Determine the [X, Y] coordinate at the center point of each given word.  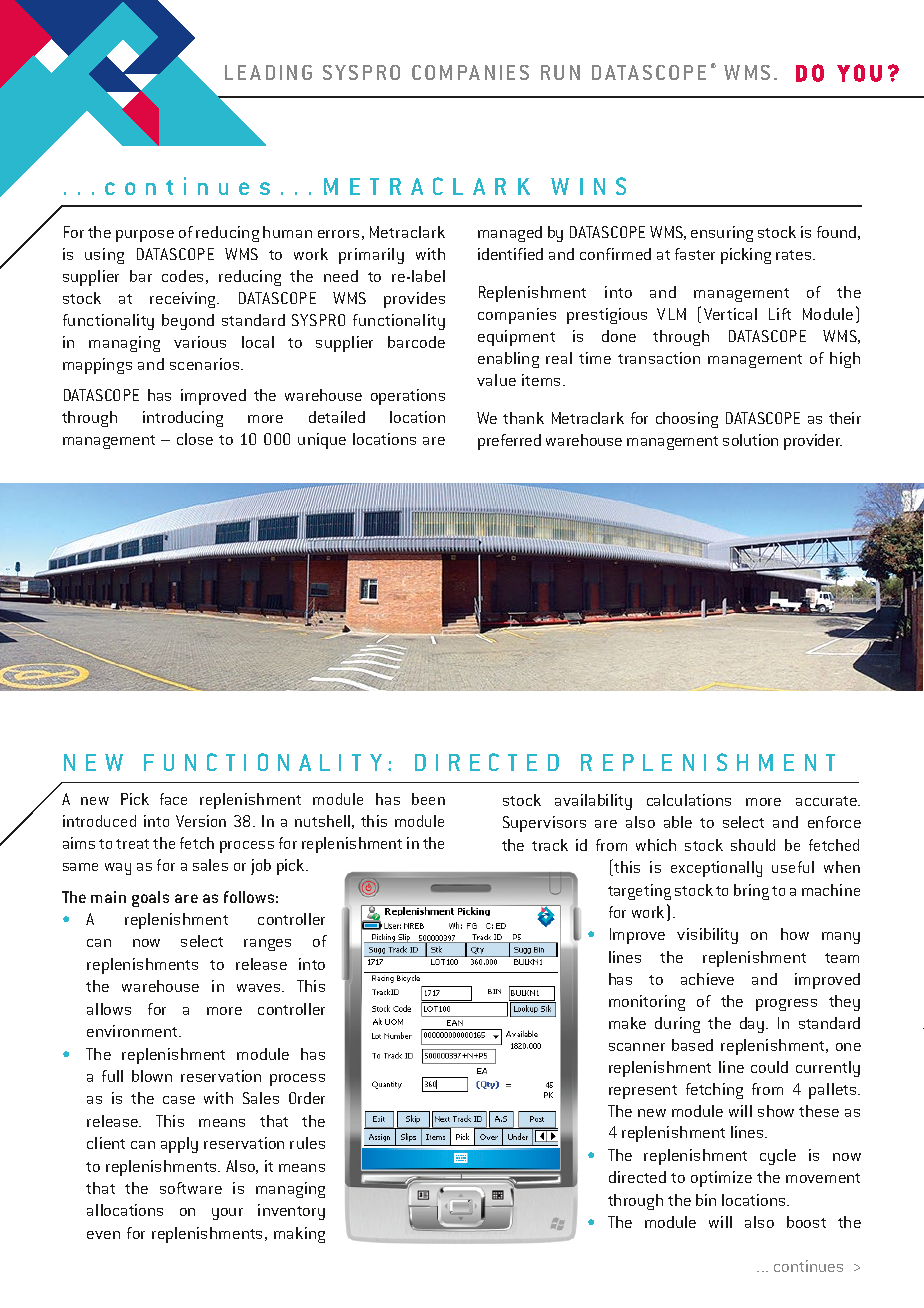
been [428, 799]
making [299, 1235]
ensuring [722, 234]
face [173, 799]
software [191, 1188]
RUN [560, 72]
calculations [689, 800]
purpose [145, 236]
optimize [721, 1179]
